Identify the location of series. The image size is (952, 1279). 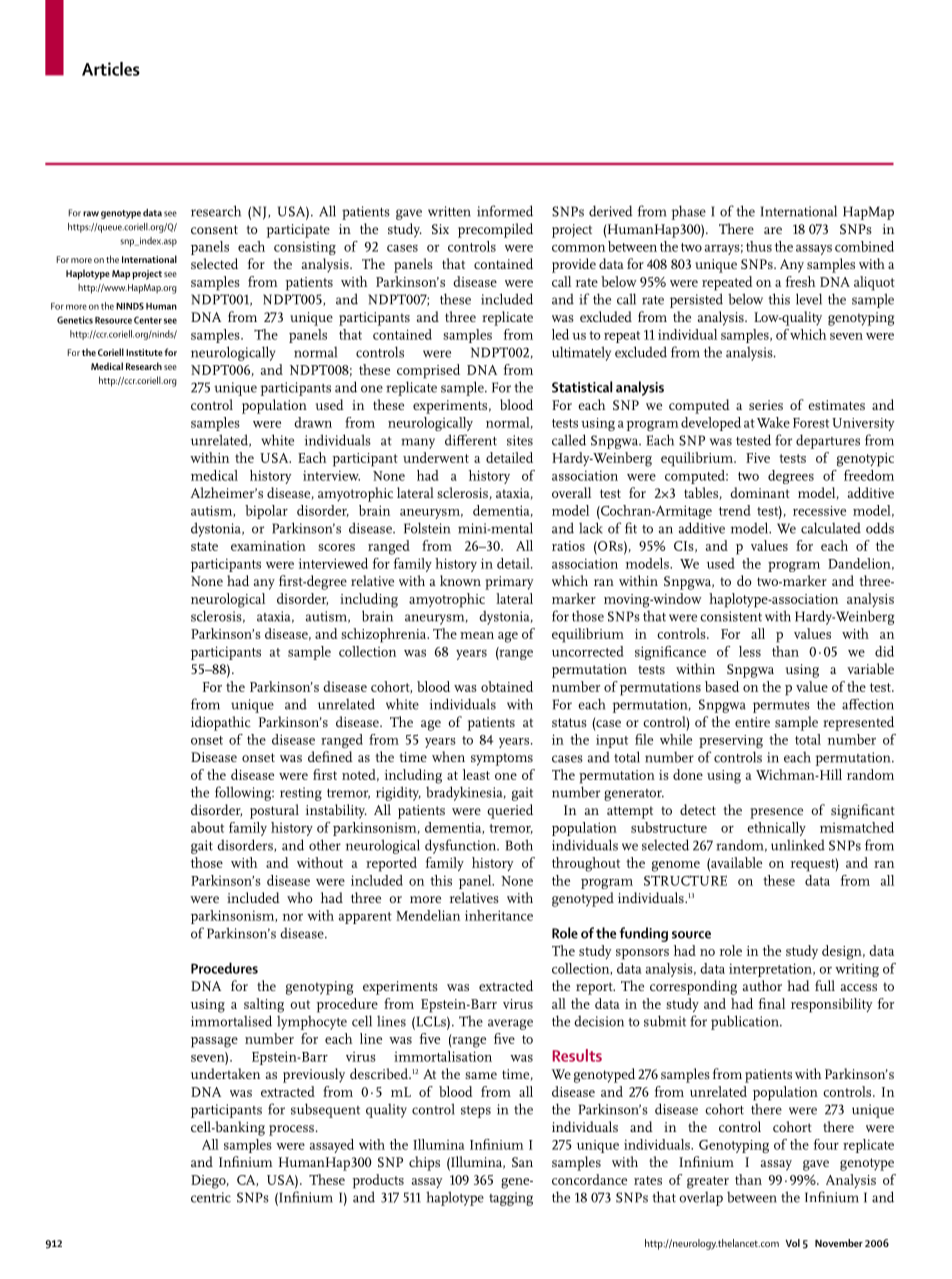
(766, 405).
